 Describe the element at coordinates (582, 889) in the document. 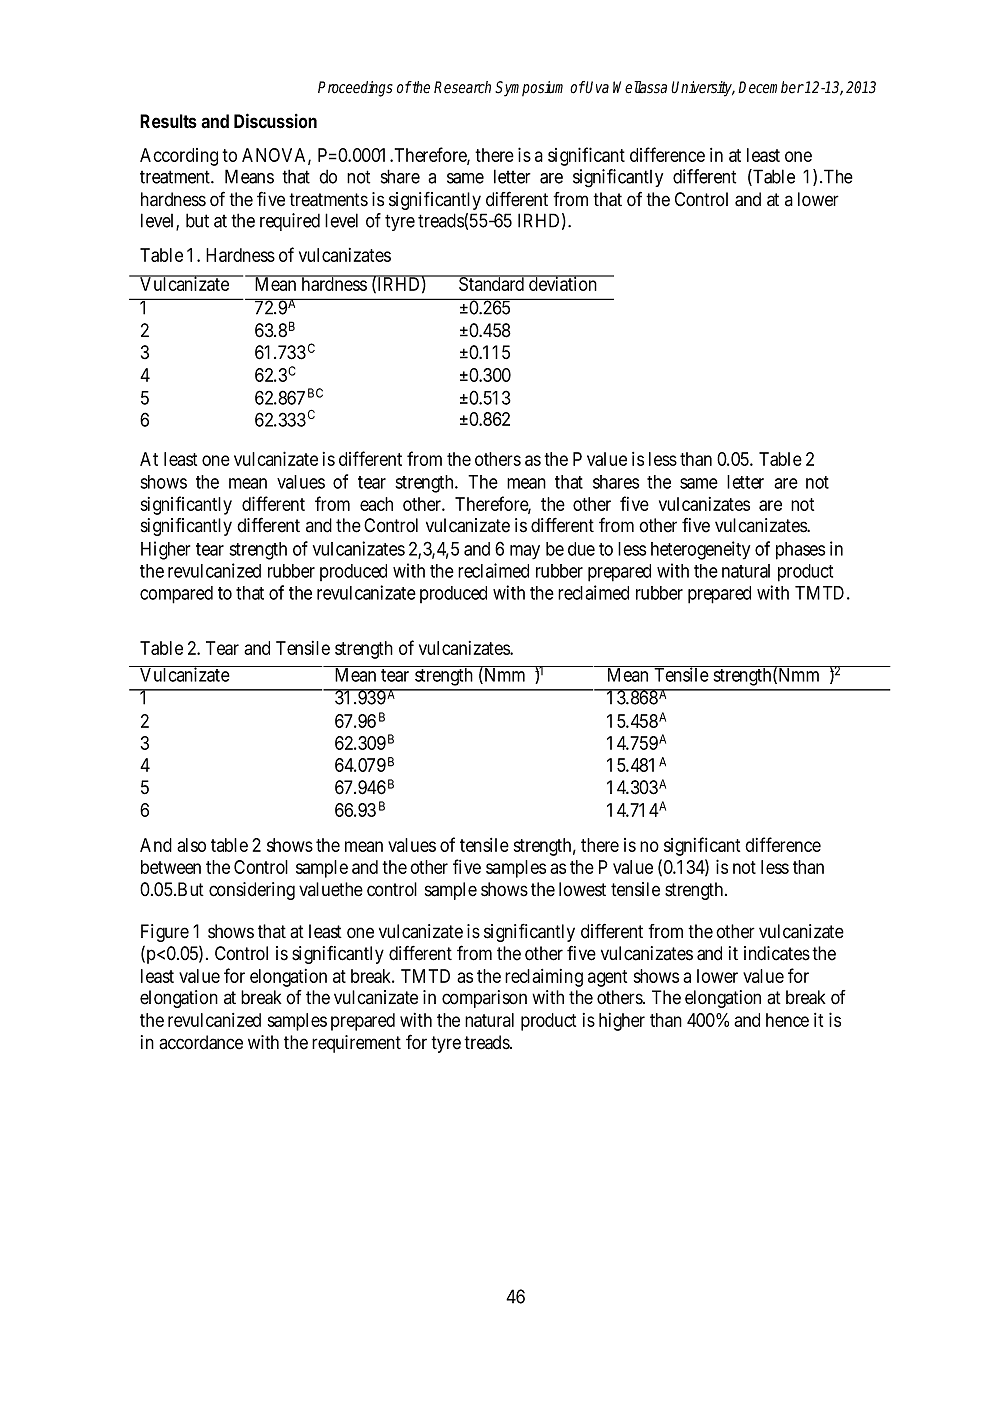

I see `lowest` at that location.
